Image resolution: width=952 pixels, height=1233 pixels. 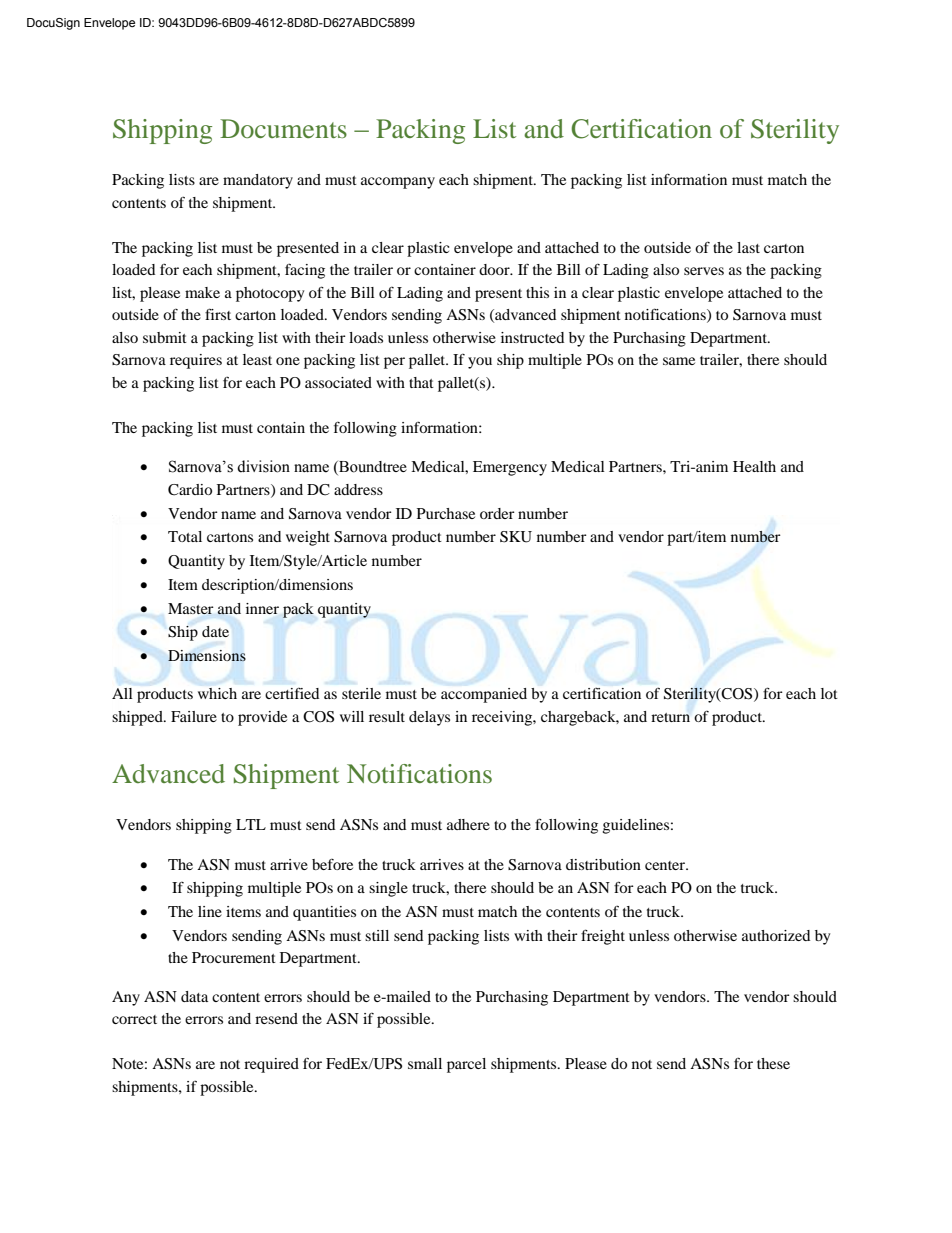 What do you see at coordinates (196, 361) in the page?
I see `requires` at bounding box center [196, 361].
